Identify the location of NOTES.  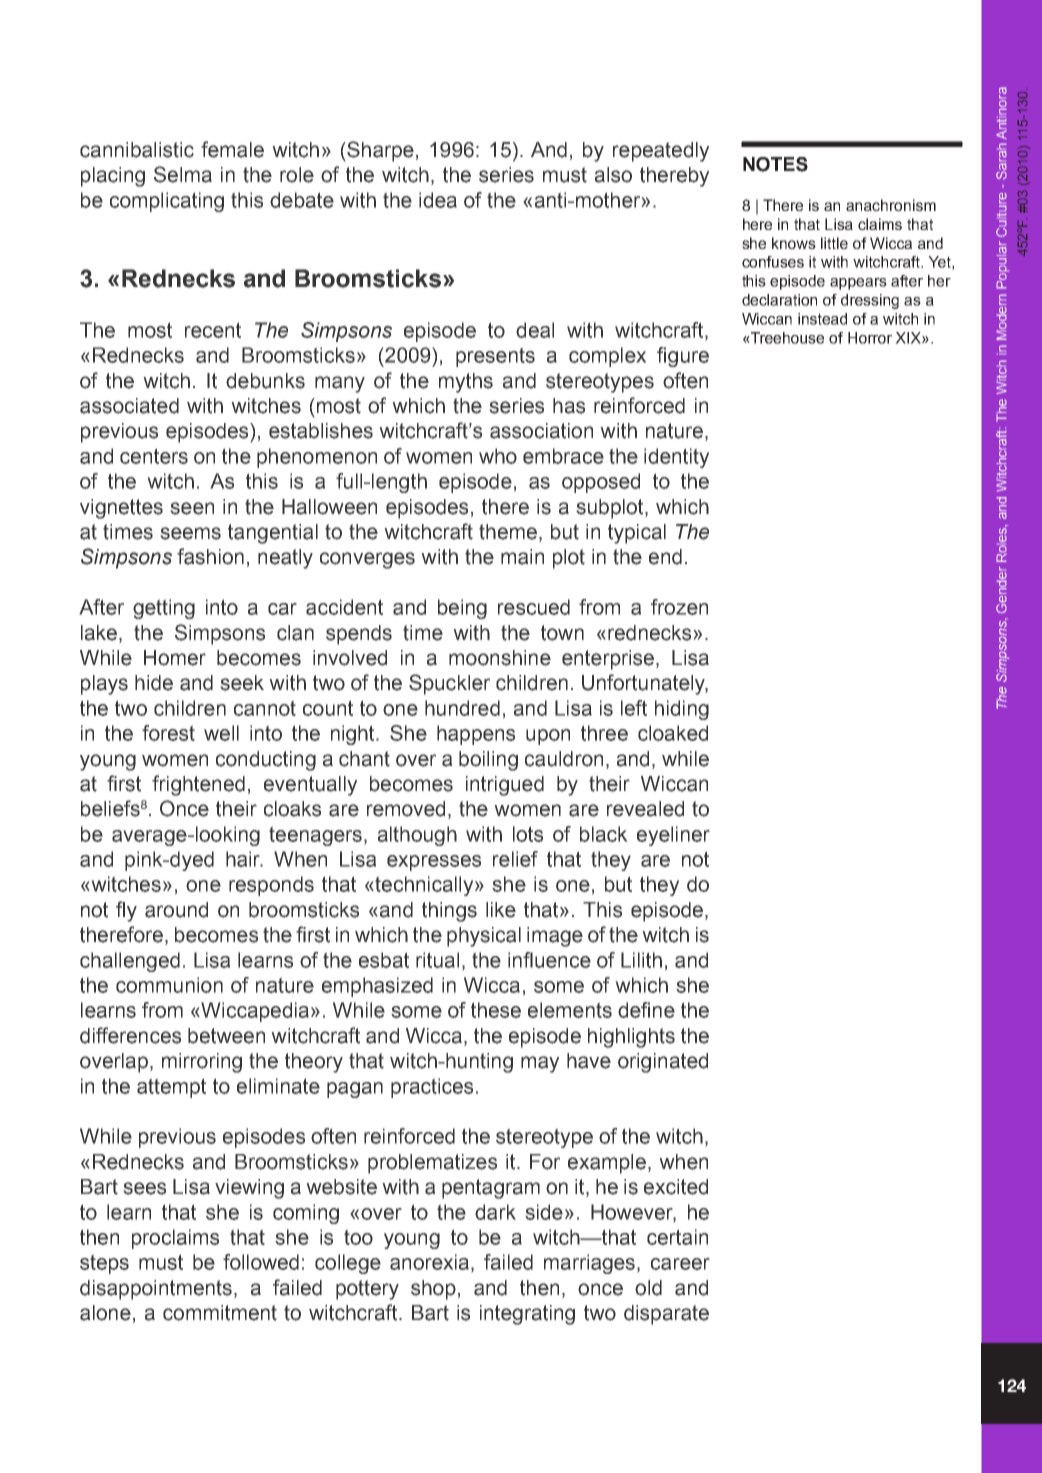
(775, 164).
